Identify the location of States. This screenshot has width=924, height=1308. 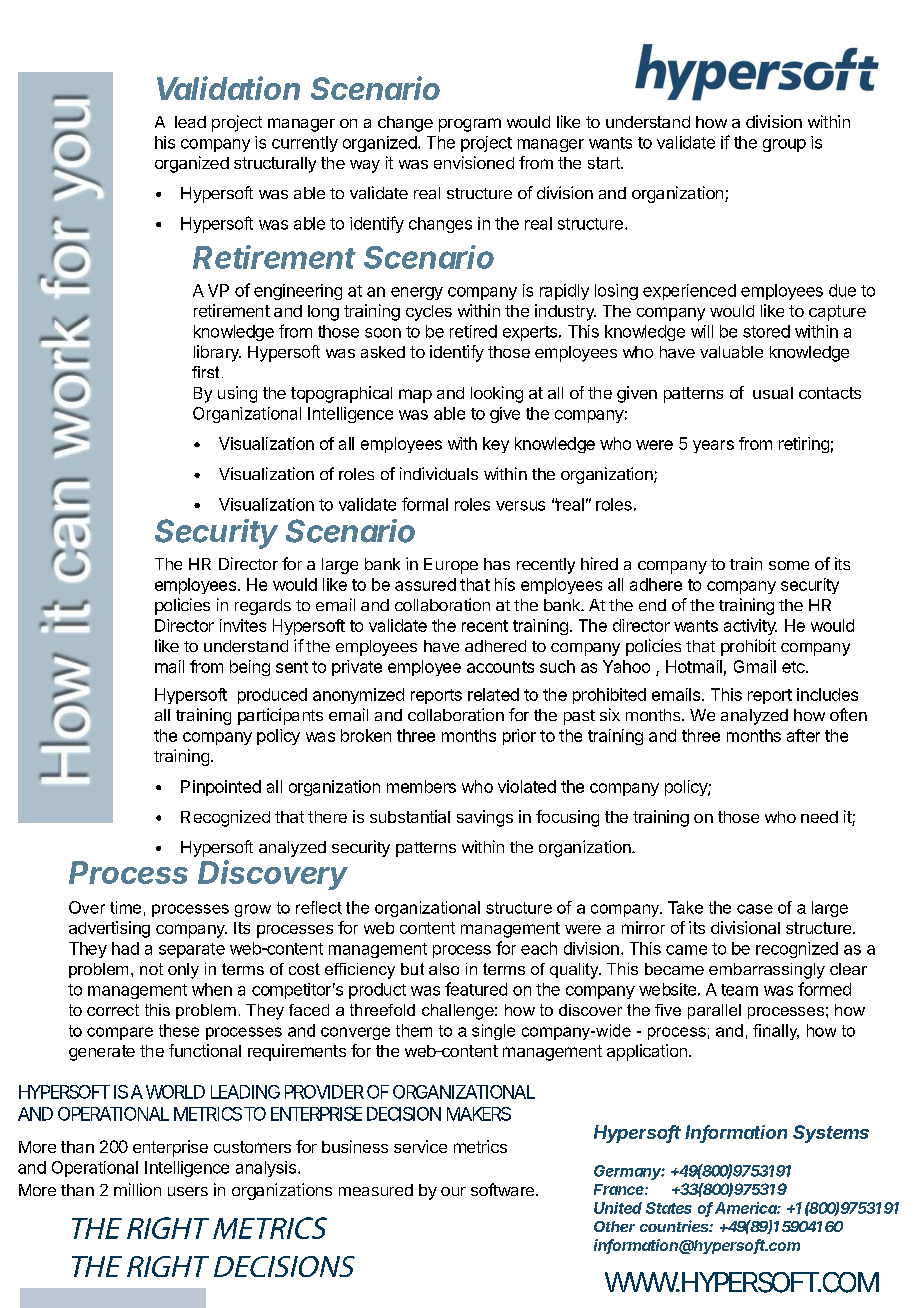
(669, 1208).
